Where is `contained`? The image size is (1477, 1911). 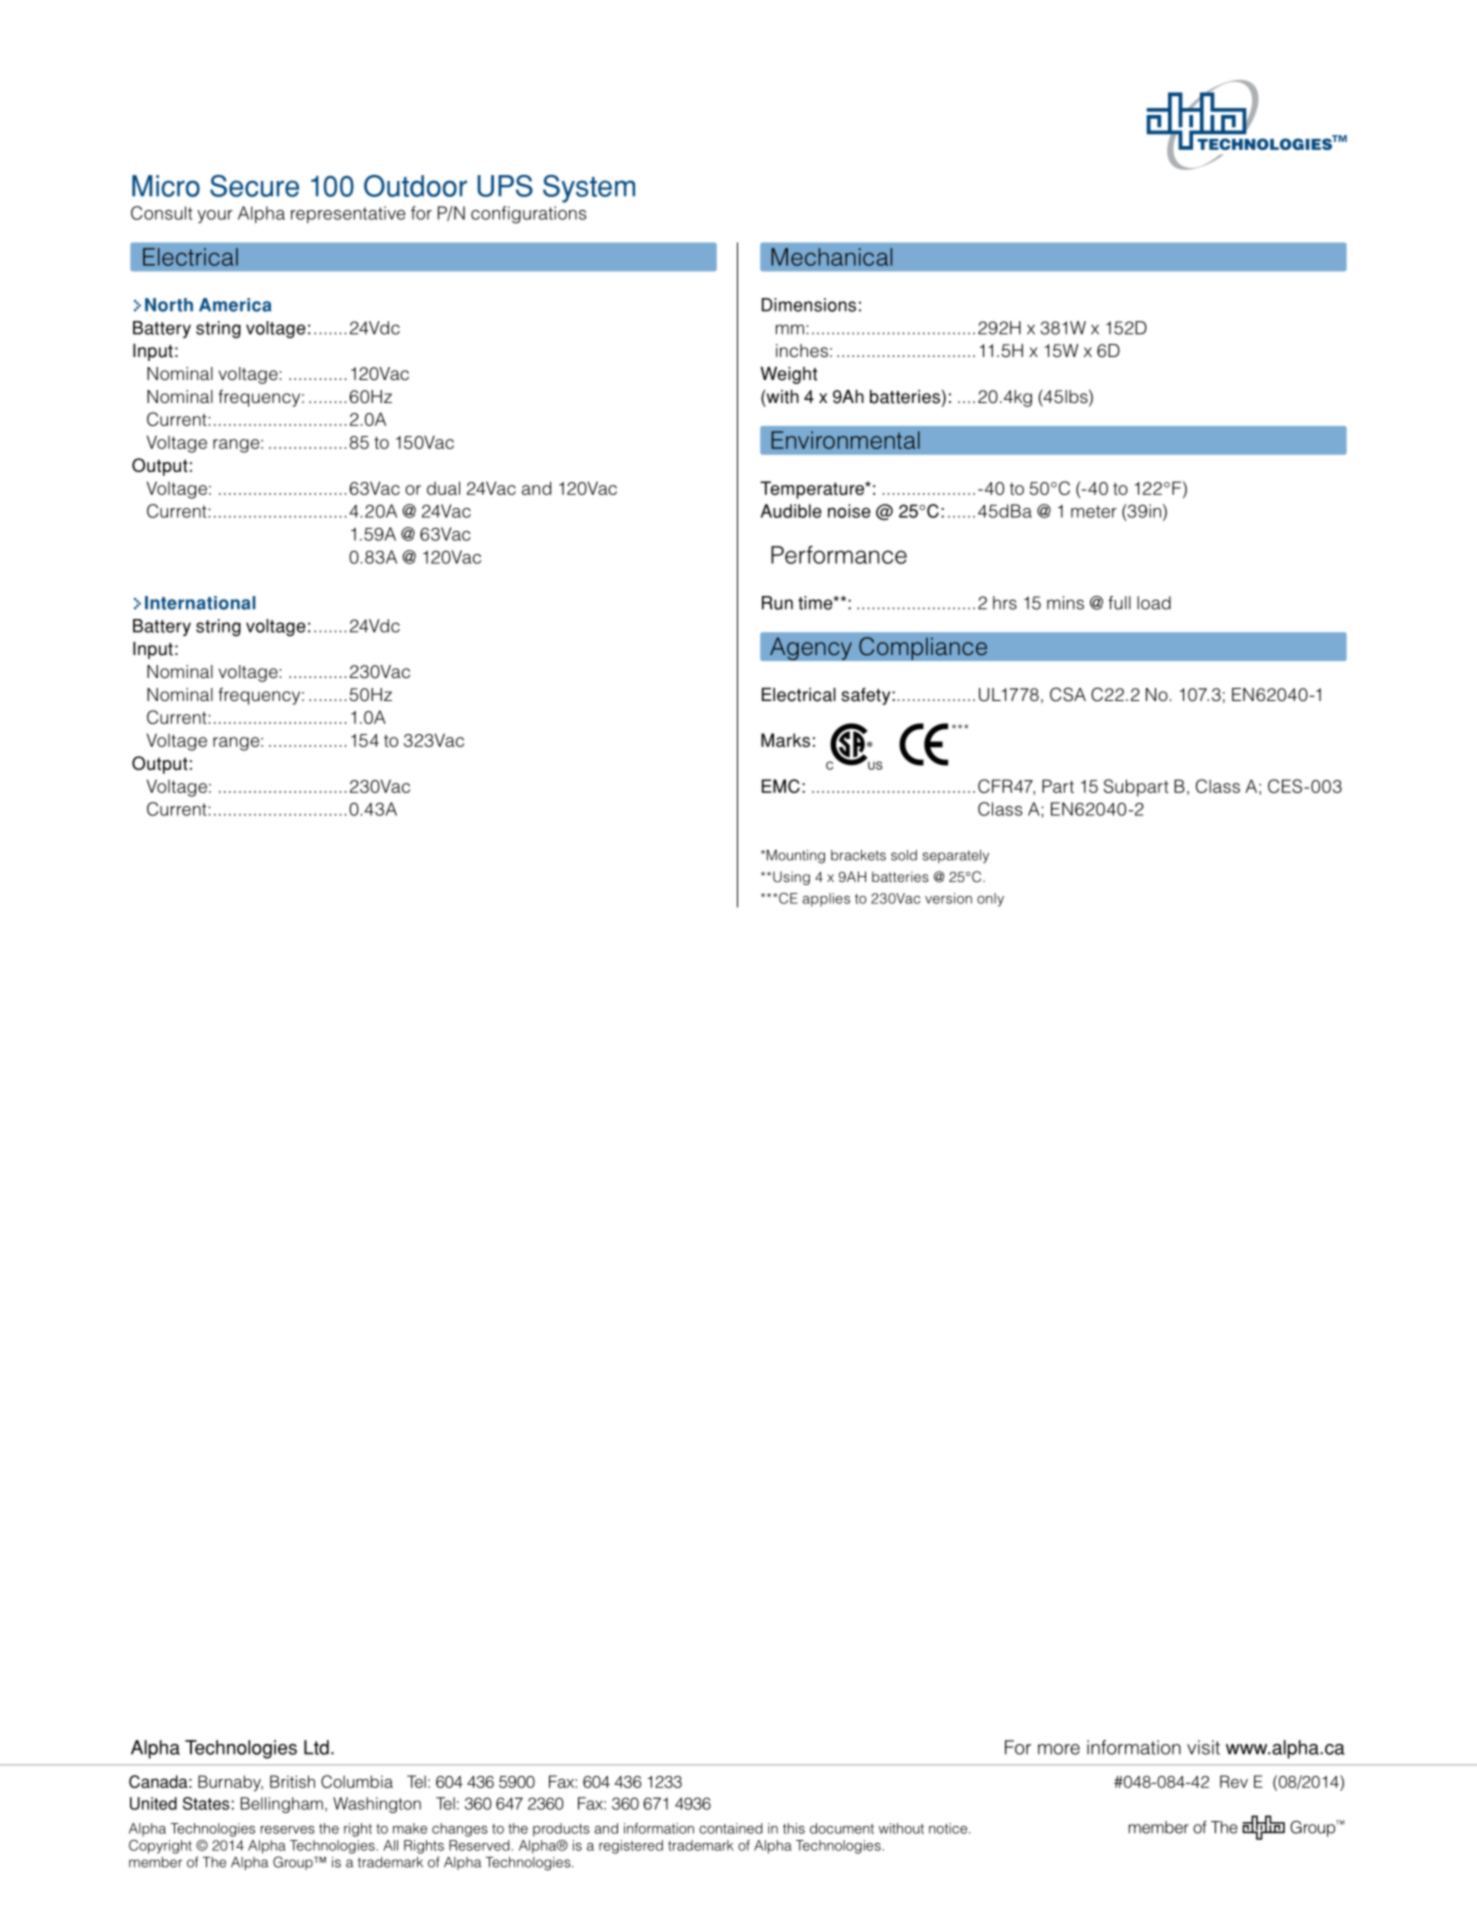
contained is located at coordinates (731, 1828).
